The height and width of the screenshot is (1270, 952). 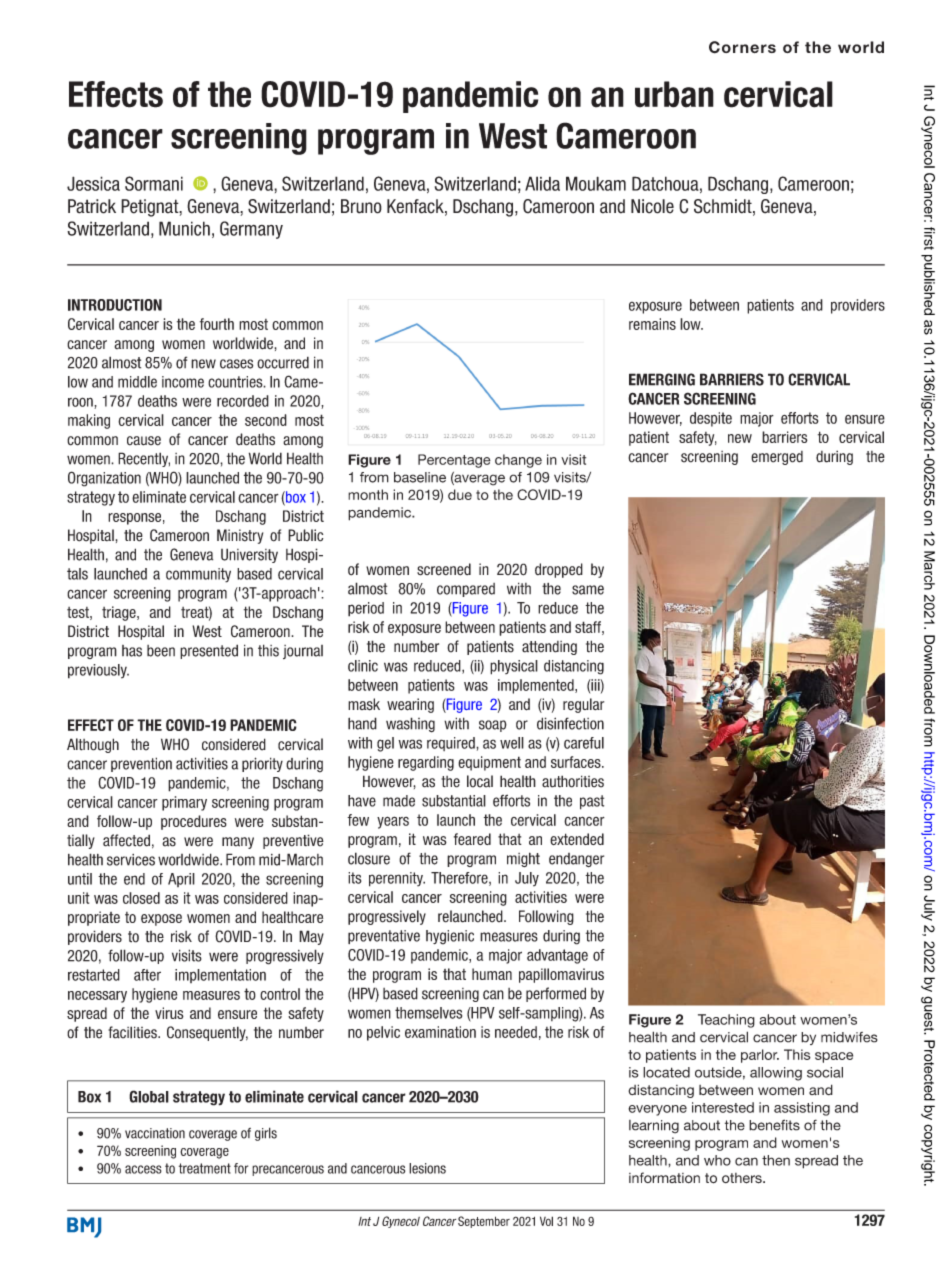 What do you see at coordinates (742, 47) in the screenshot?
I see `Corners` at bounding box center [742, 47].
